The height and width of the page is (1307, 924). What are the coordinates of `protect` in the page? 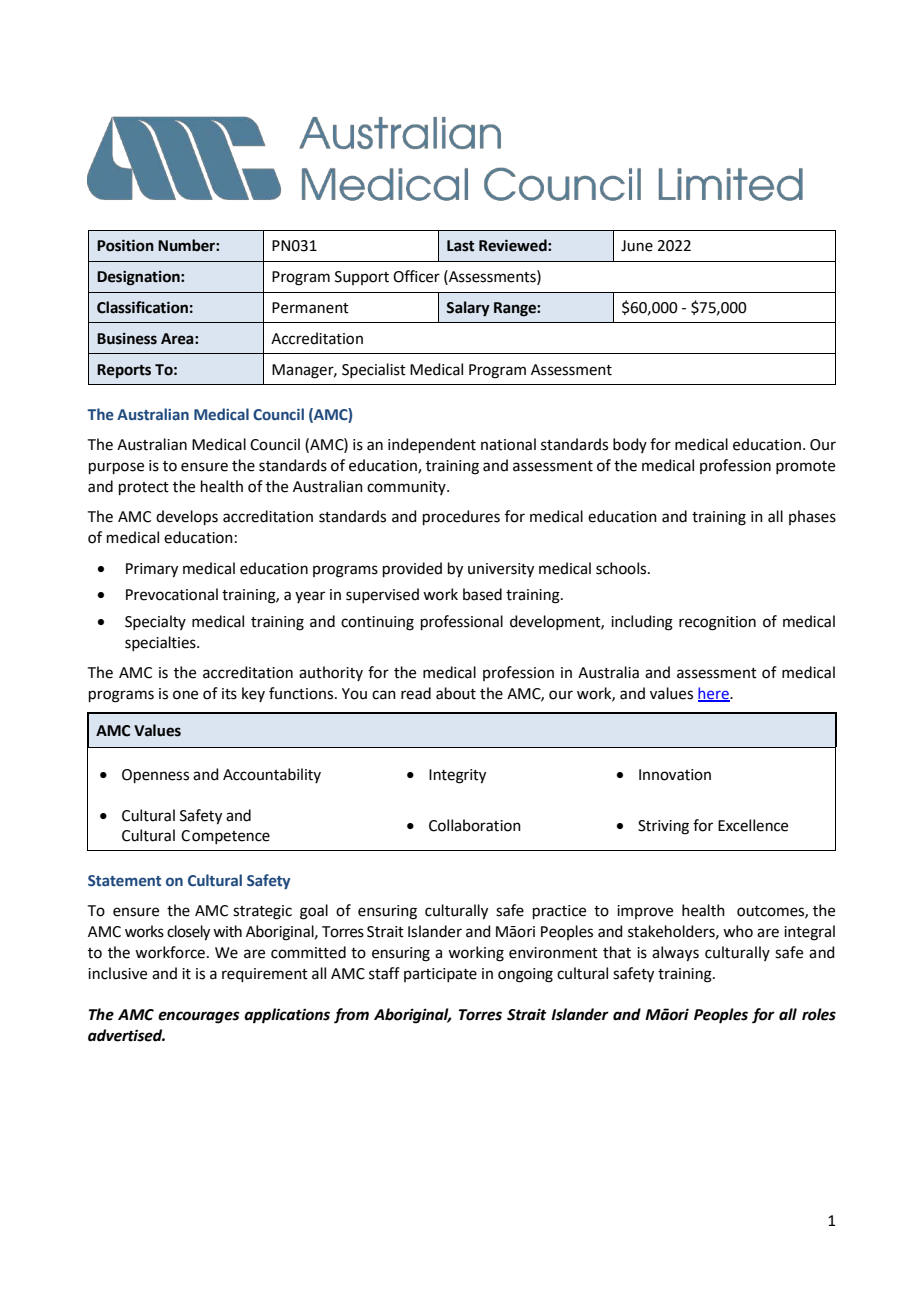 It's located at (144, 488).
